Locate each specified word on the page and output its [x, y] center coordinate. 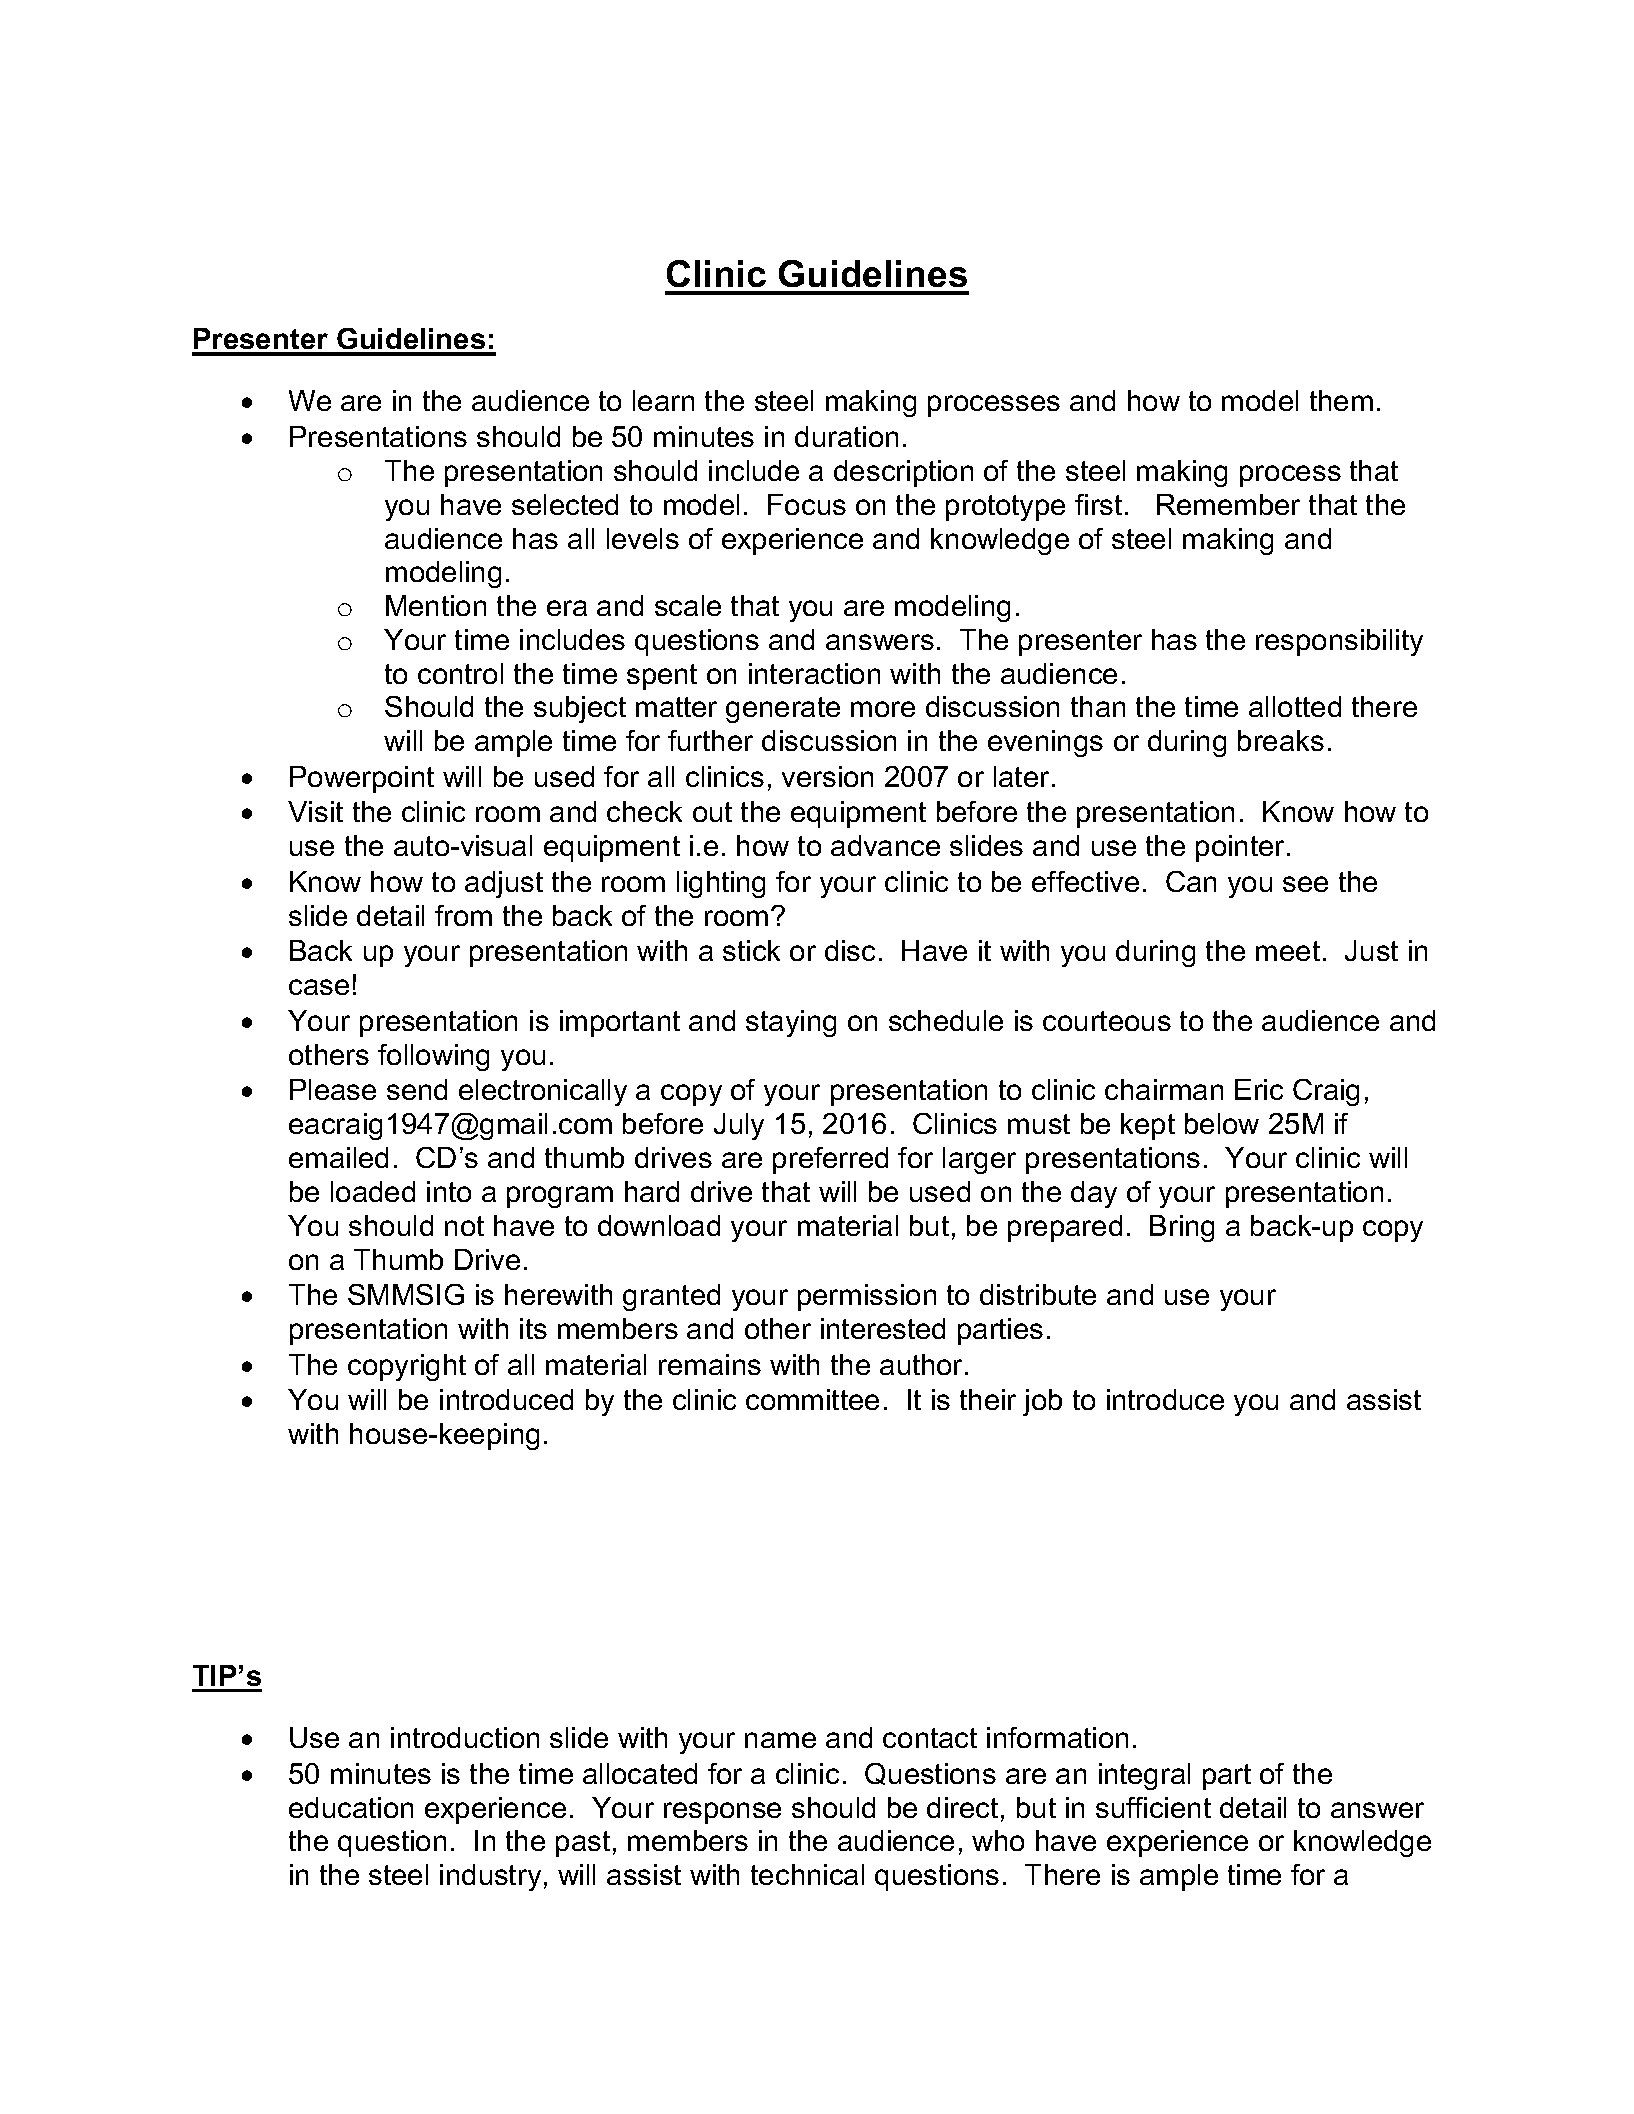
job [1042, 1402]
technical [807, 1874]
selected [565, 504]
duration [846, 436]
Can [1191, 881]
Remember [1228, 504]
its [533, 1328]
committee [812, 1399]
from [463, 915]
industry [490, 1877]
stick [751, 950]
